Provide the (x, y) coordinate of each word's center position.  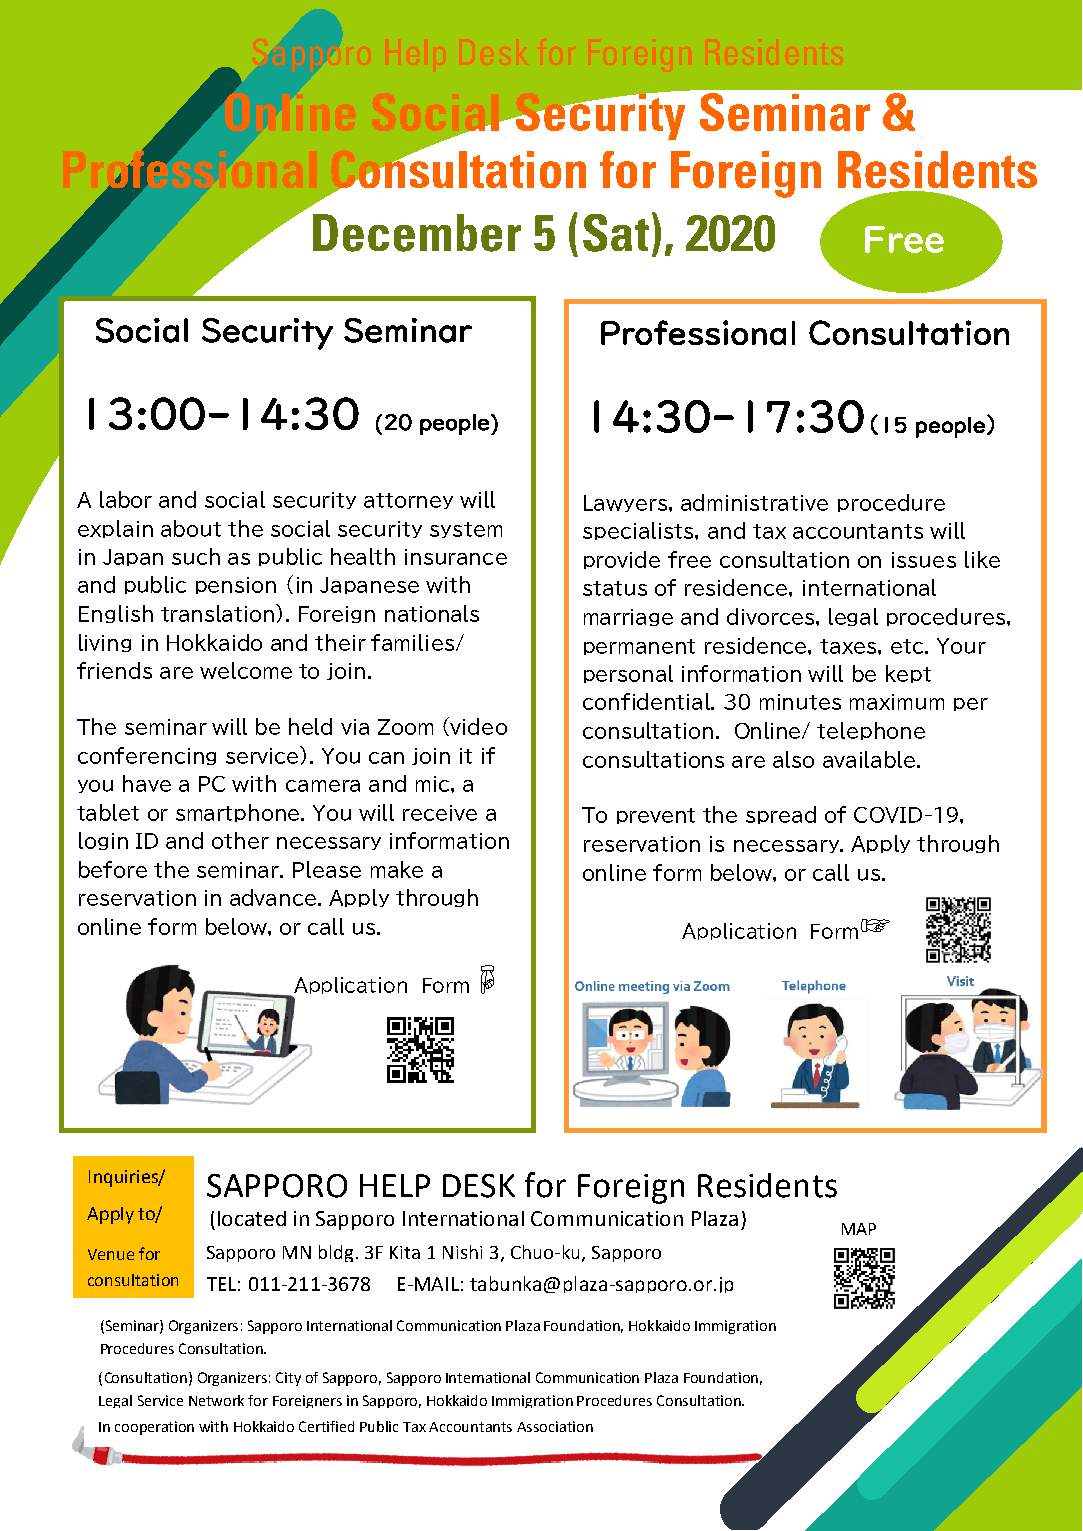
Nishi (462, 1252)
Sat (616, 233)
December (417, 233)
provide (622, 560)
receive (440, 813)
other (240, 840)
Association (555, 1426)
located (252, 1218)
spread (781, 815)
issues (924, 560)
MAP (859, 1229)
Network (216, 1400)
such (196, 556)
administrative (754, 502)
